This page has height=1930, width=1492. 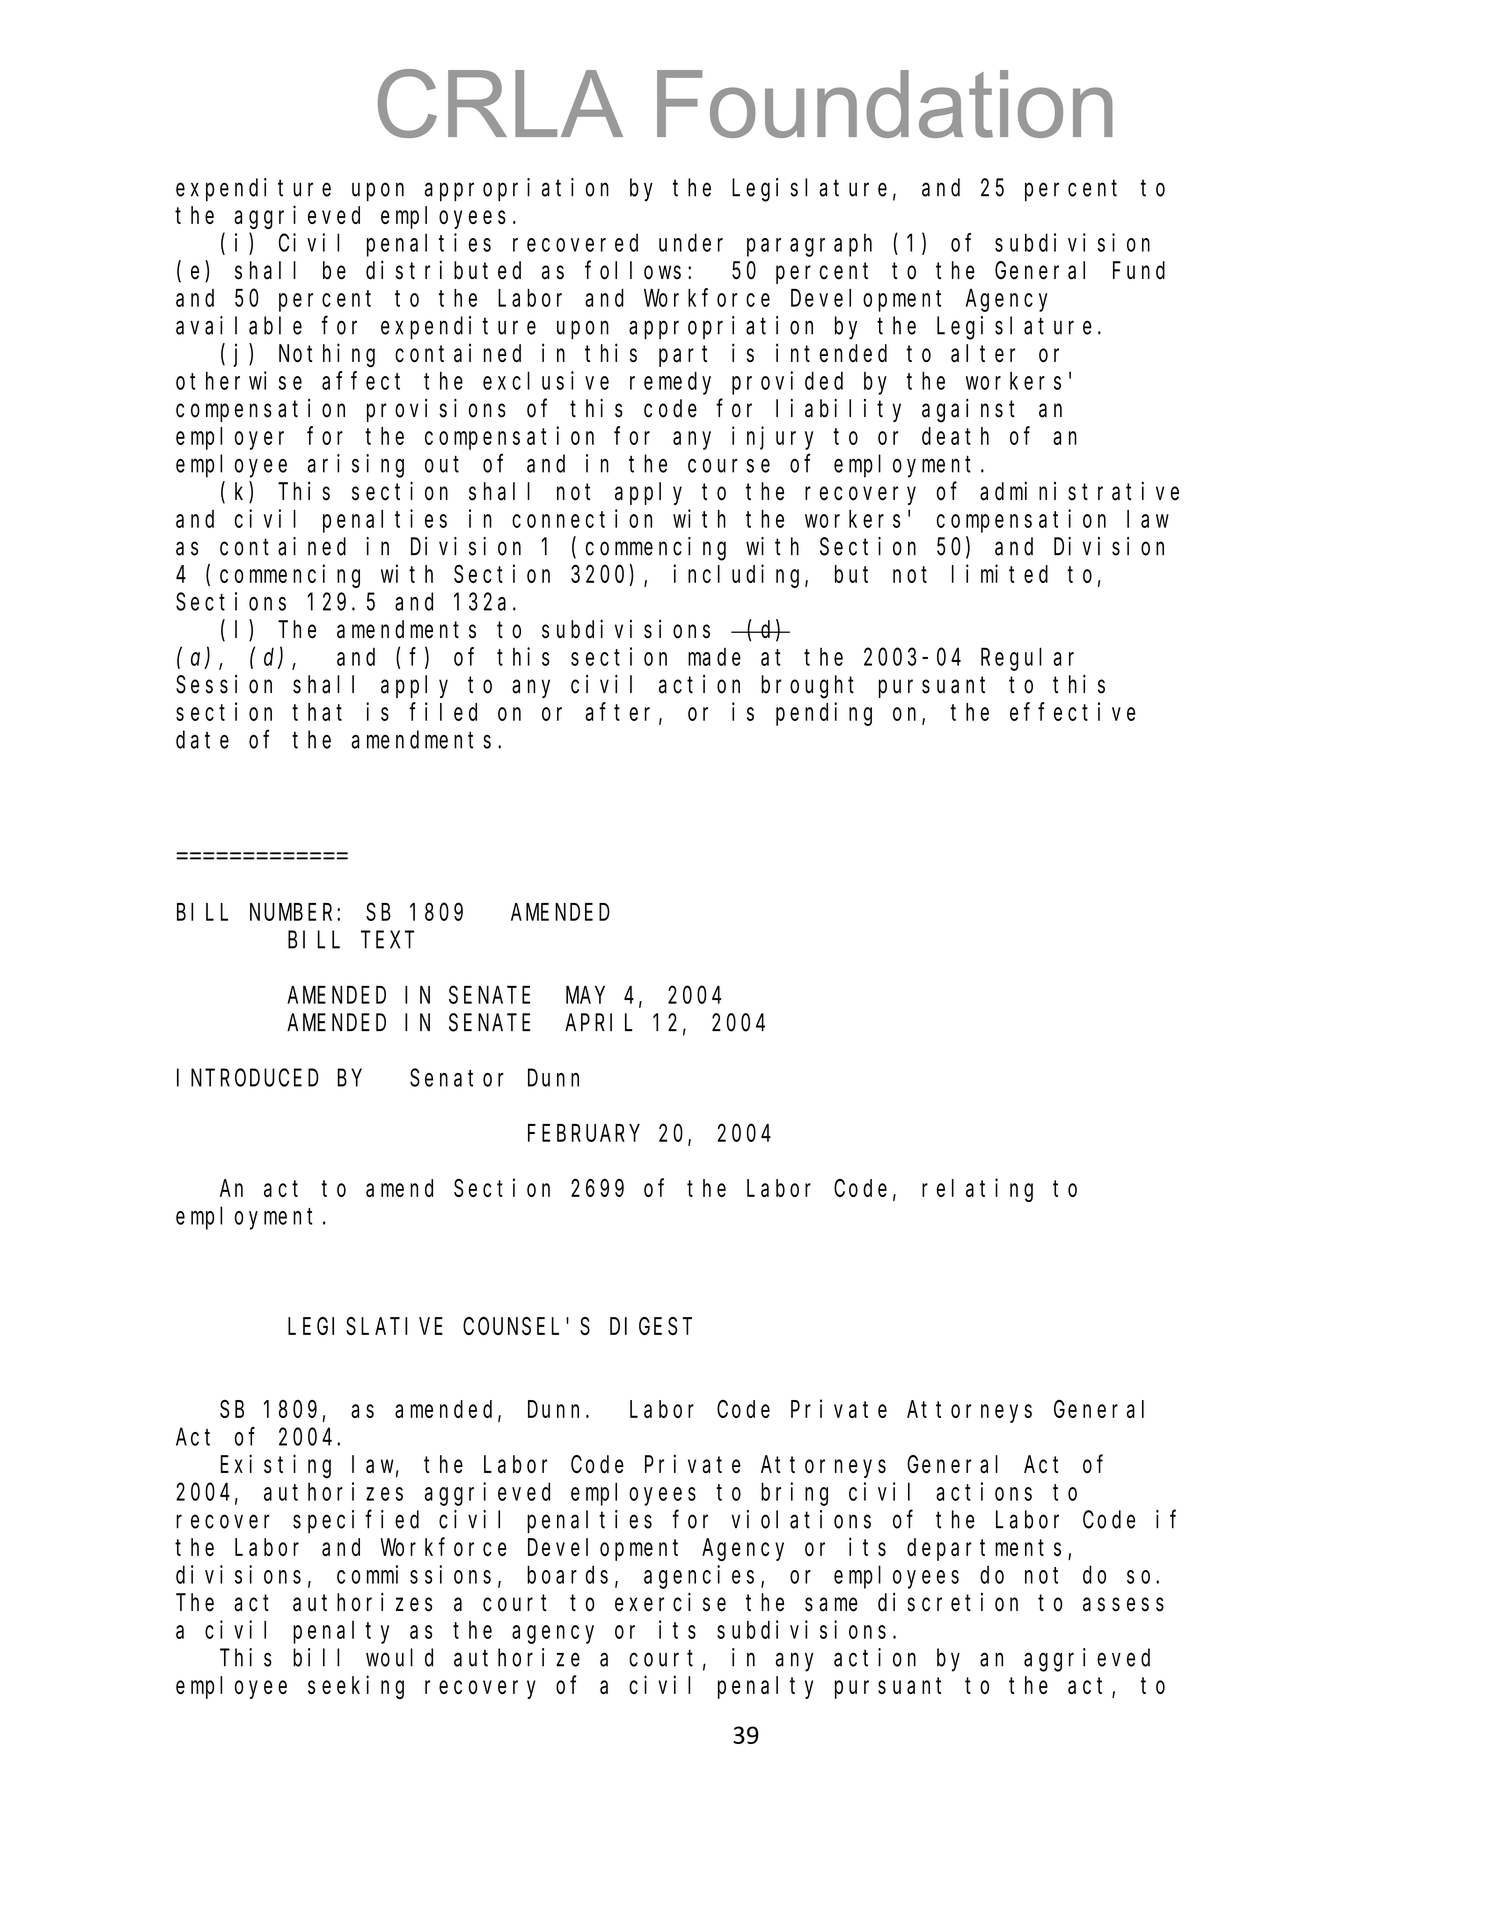 I want to click on LEGISLATIVE, so click(x=365, y=1326).
